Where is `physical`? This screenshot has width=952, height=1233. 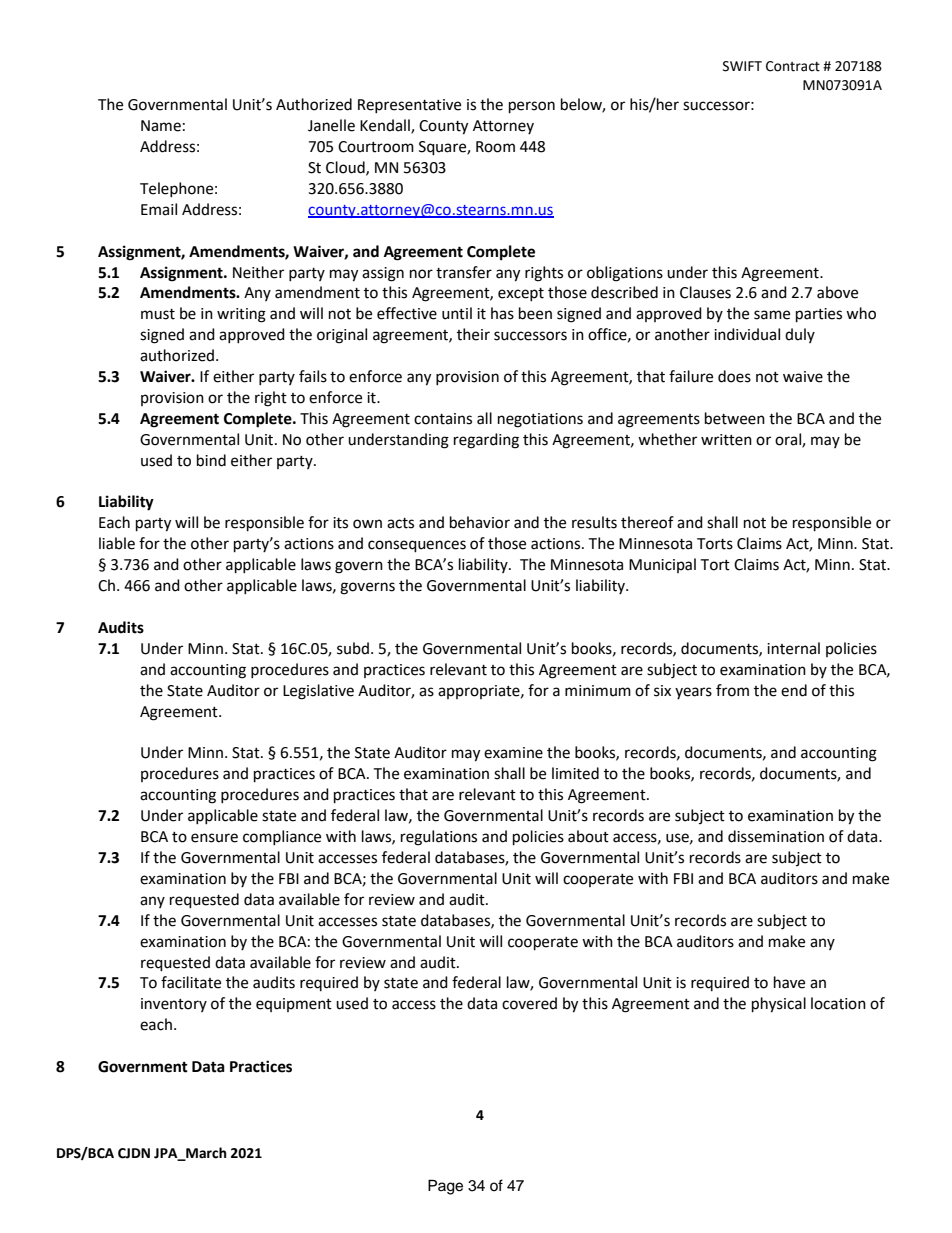 physical is located at coordinates (779, 1005).
